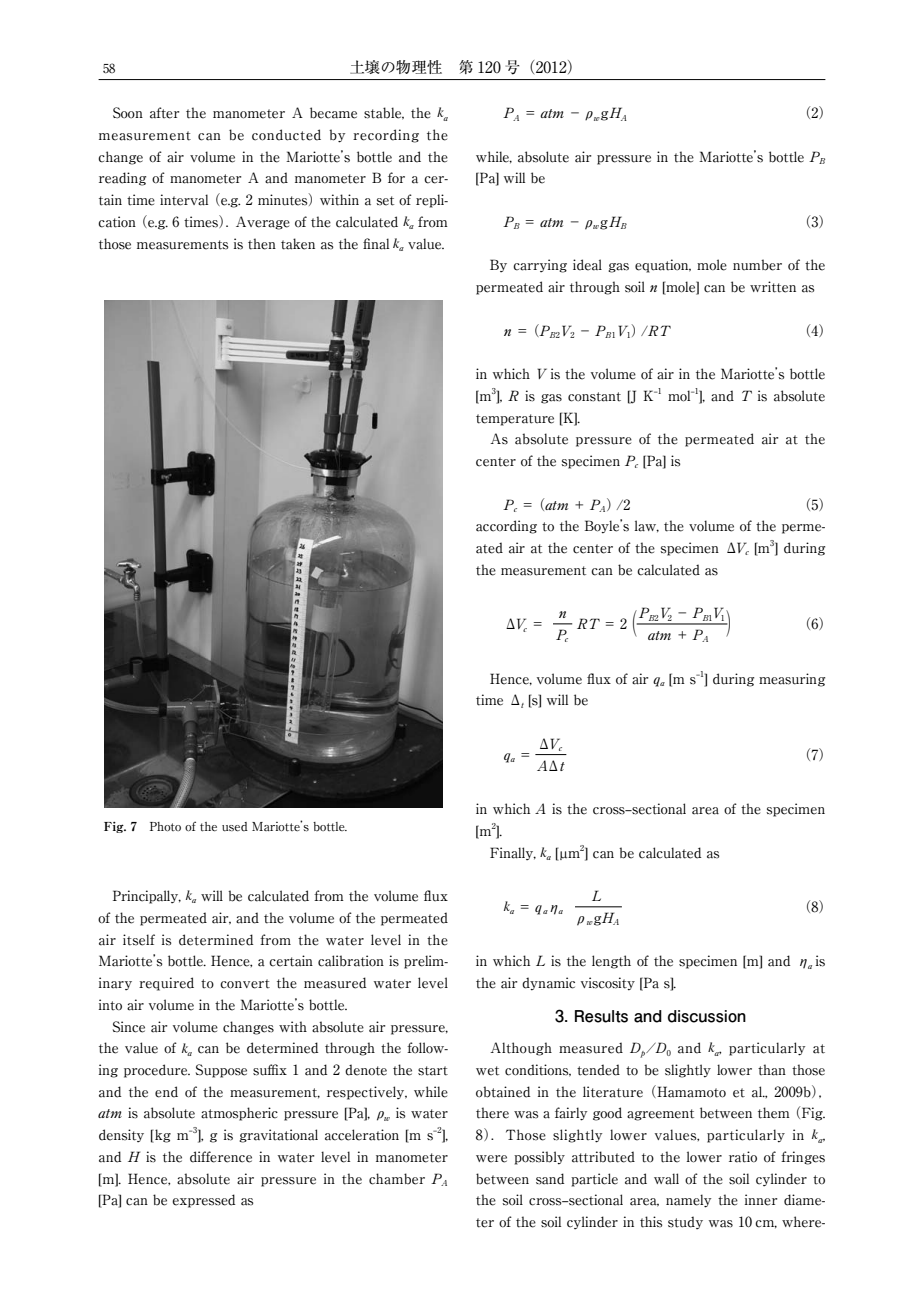 Image resolution: width=924 pixels, height=1308 pixels. Describe the element at coordinates (757, 265) in the document. I see `number` at that location.
